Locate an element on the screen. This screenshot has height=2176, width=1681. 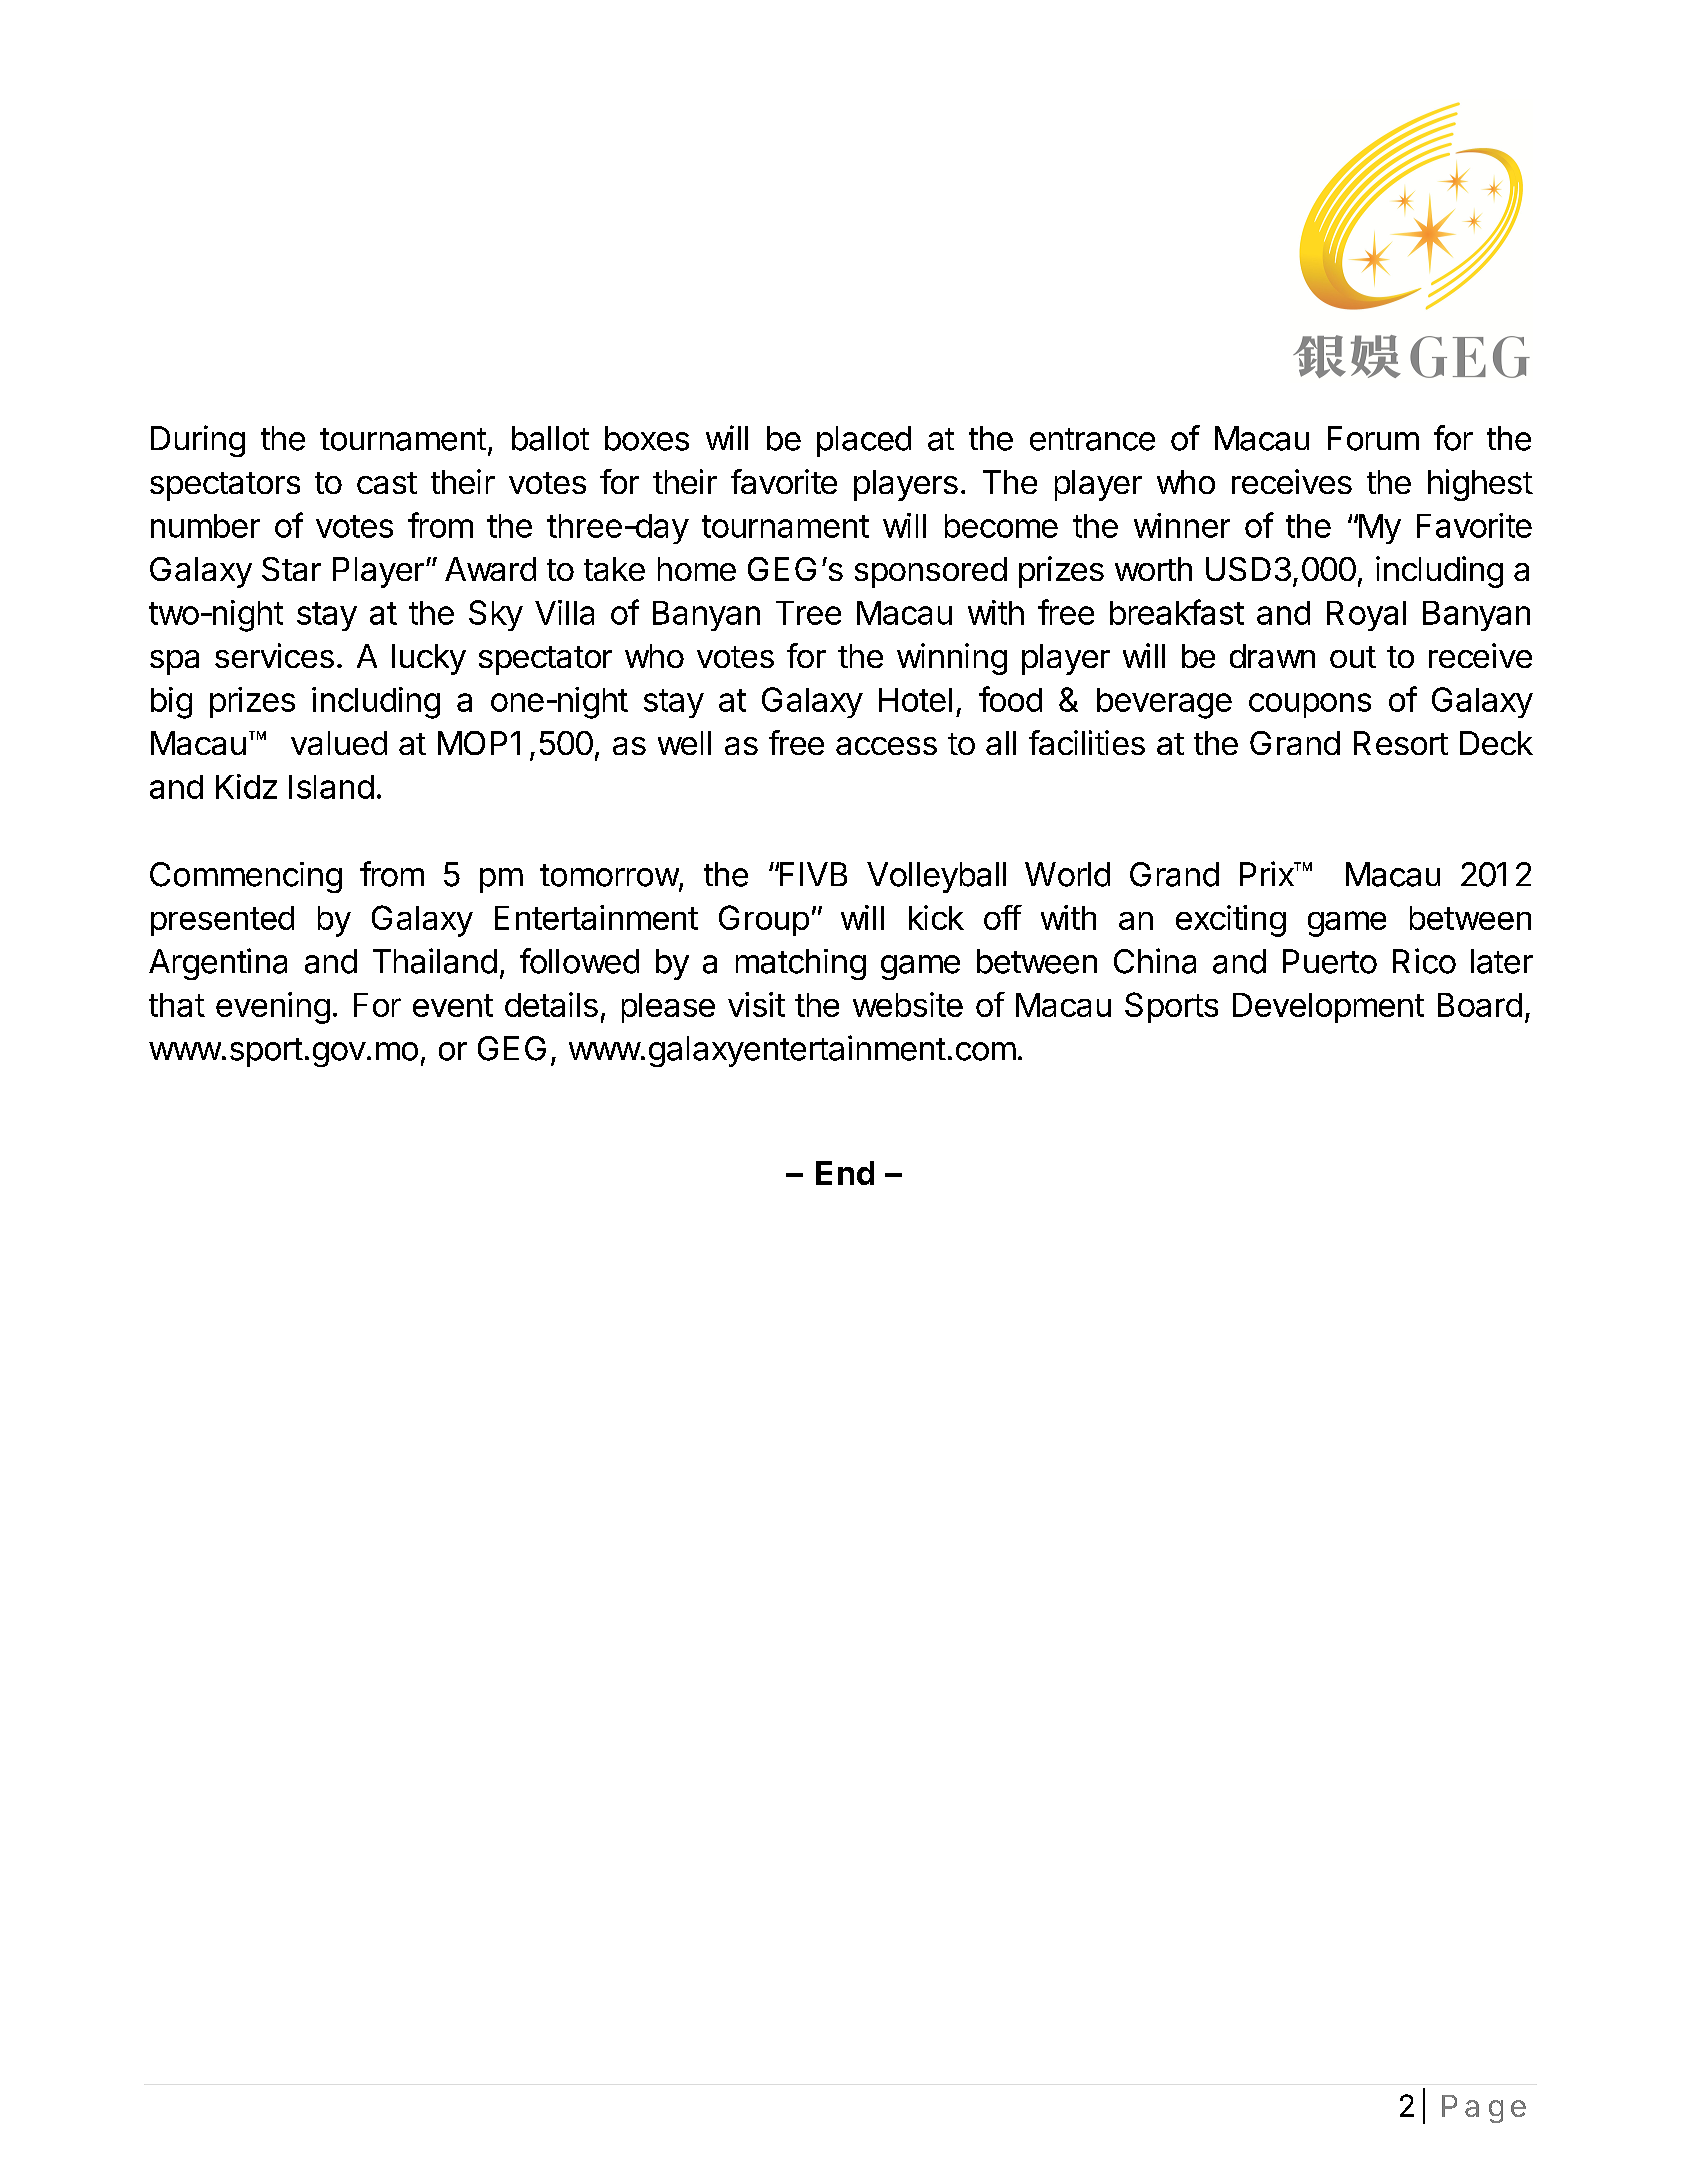
Island is located at coordinates (331, 787).
